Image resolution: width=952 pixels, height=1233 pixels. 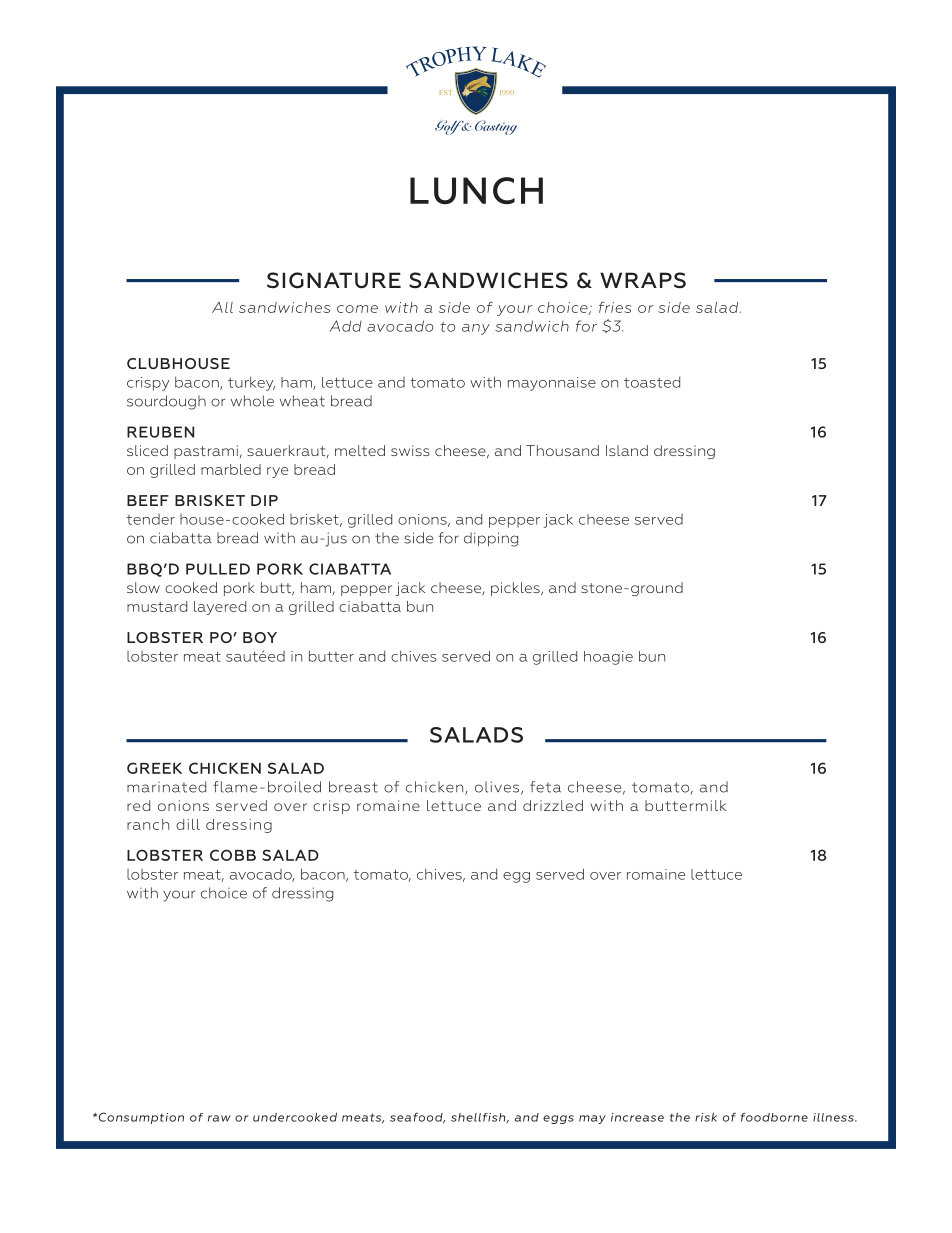 What do you see at coordinates (545, 787) in the screenshot?
I see `feta` at bounding box center [545, 787].
